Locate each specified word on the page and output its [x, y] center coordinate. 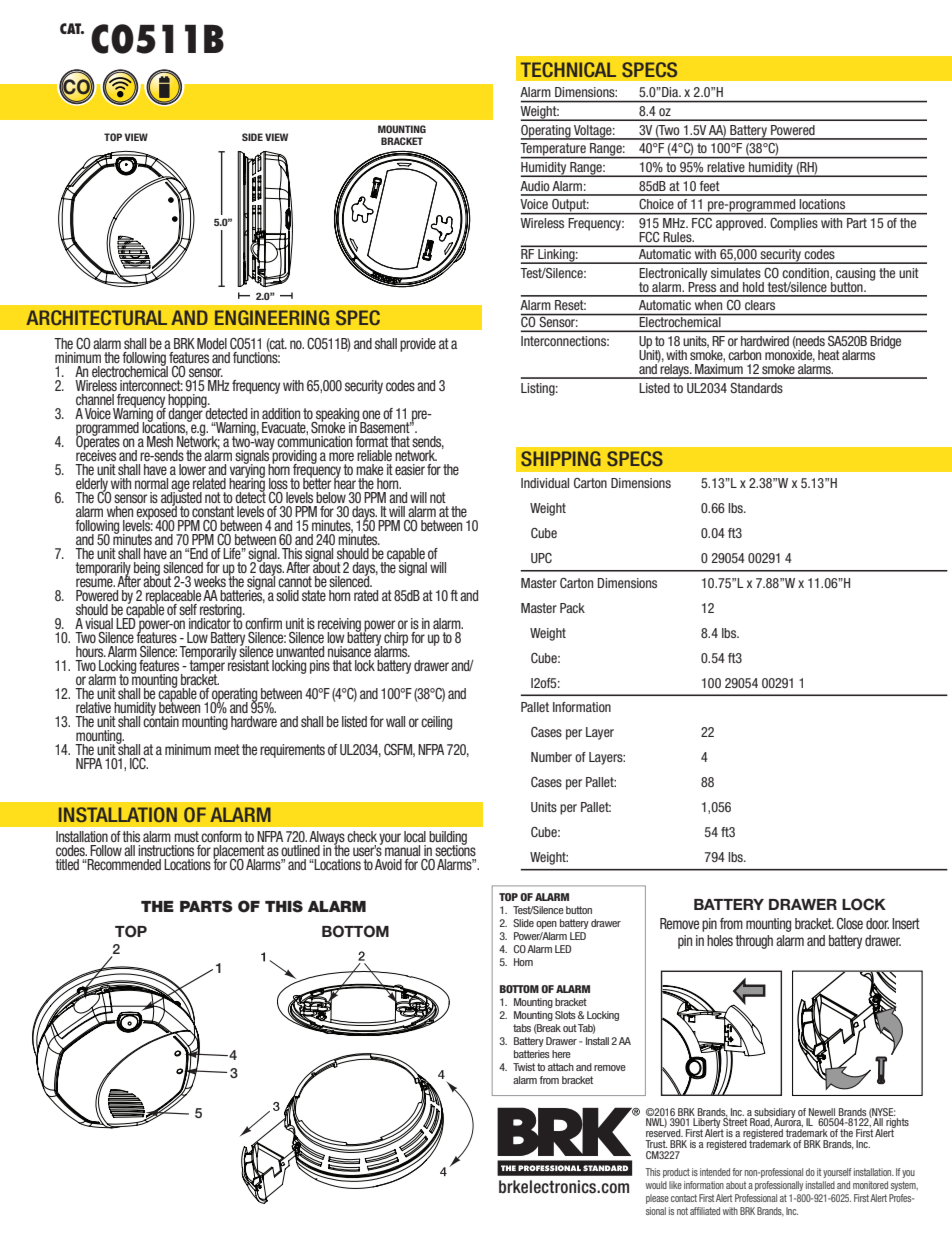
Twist [524, 1067]
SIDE [252, 137]
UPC [541, 558]
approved [741, 224]
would [656, 1185]
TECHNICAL [568, 69]
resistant [248, 664]
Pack [572, 608]
